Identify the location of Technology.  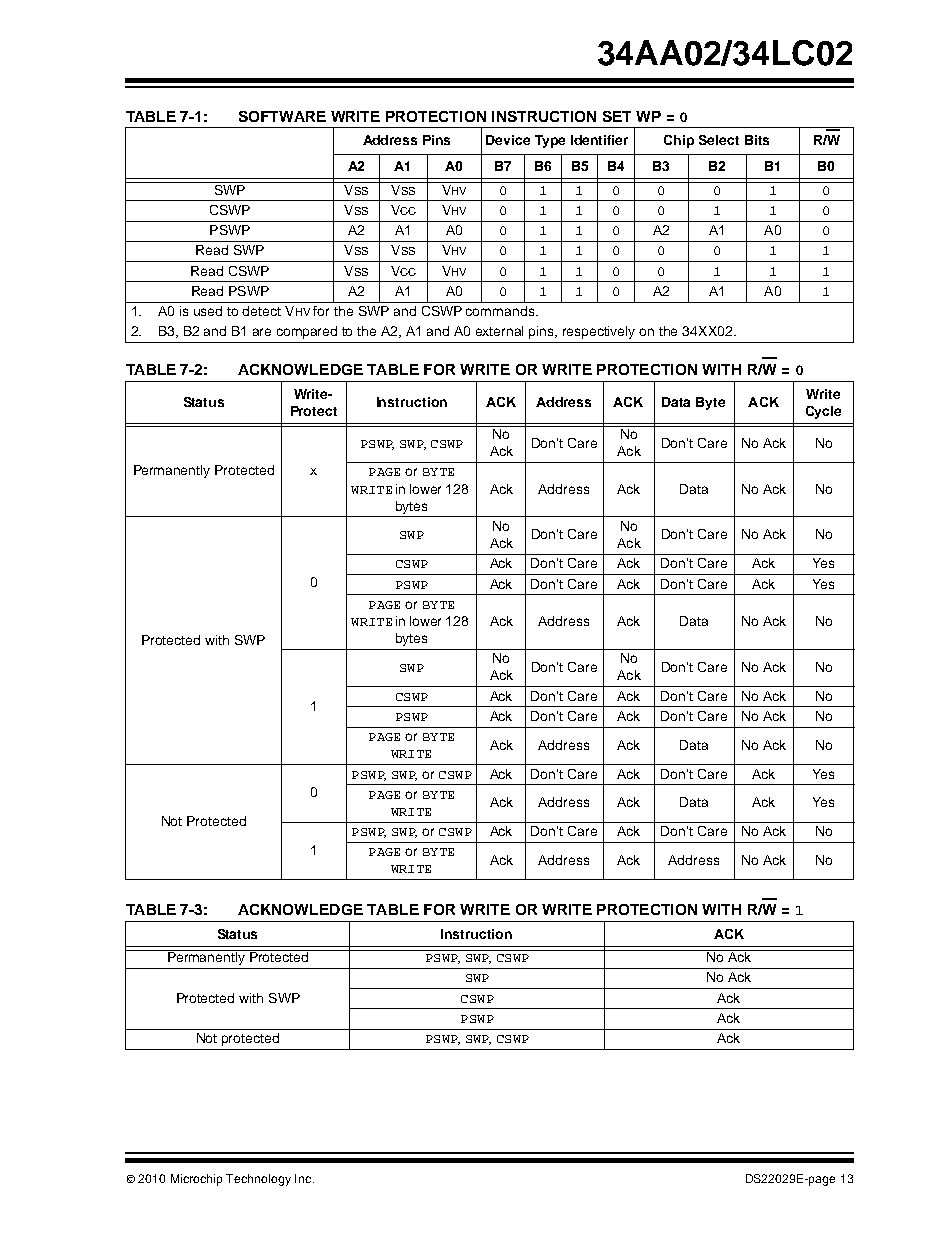
(258, 1180).
